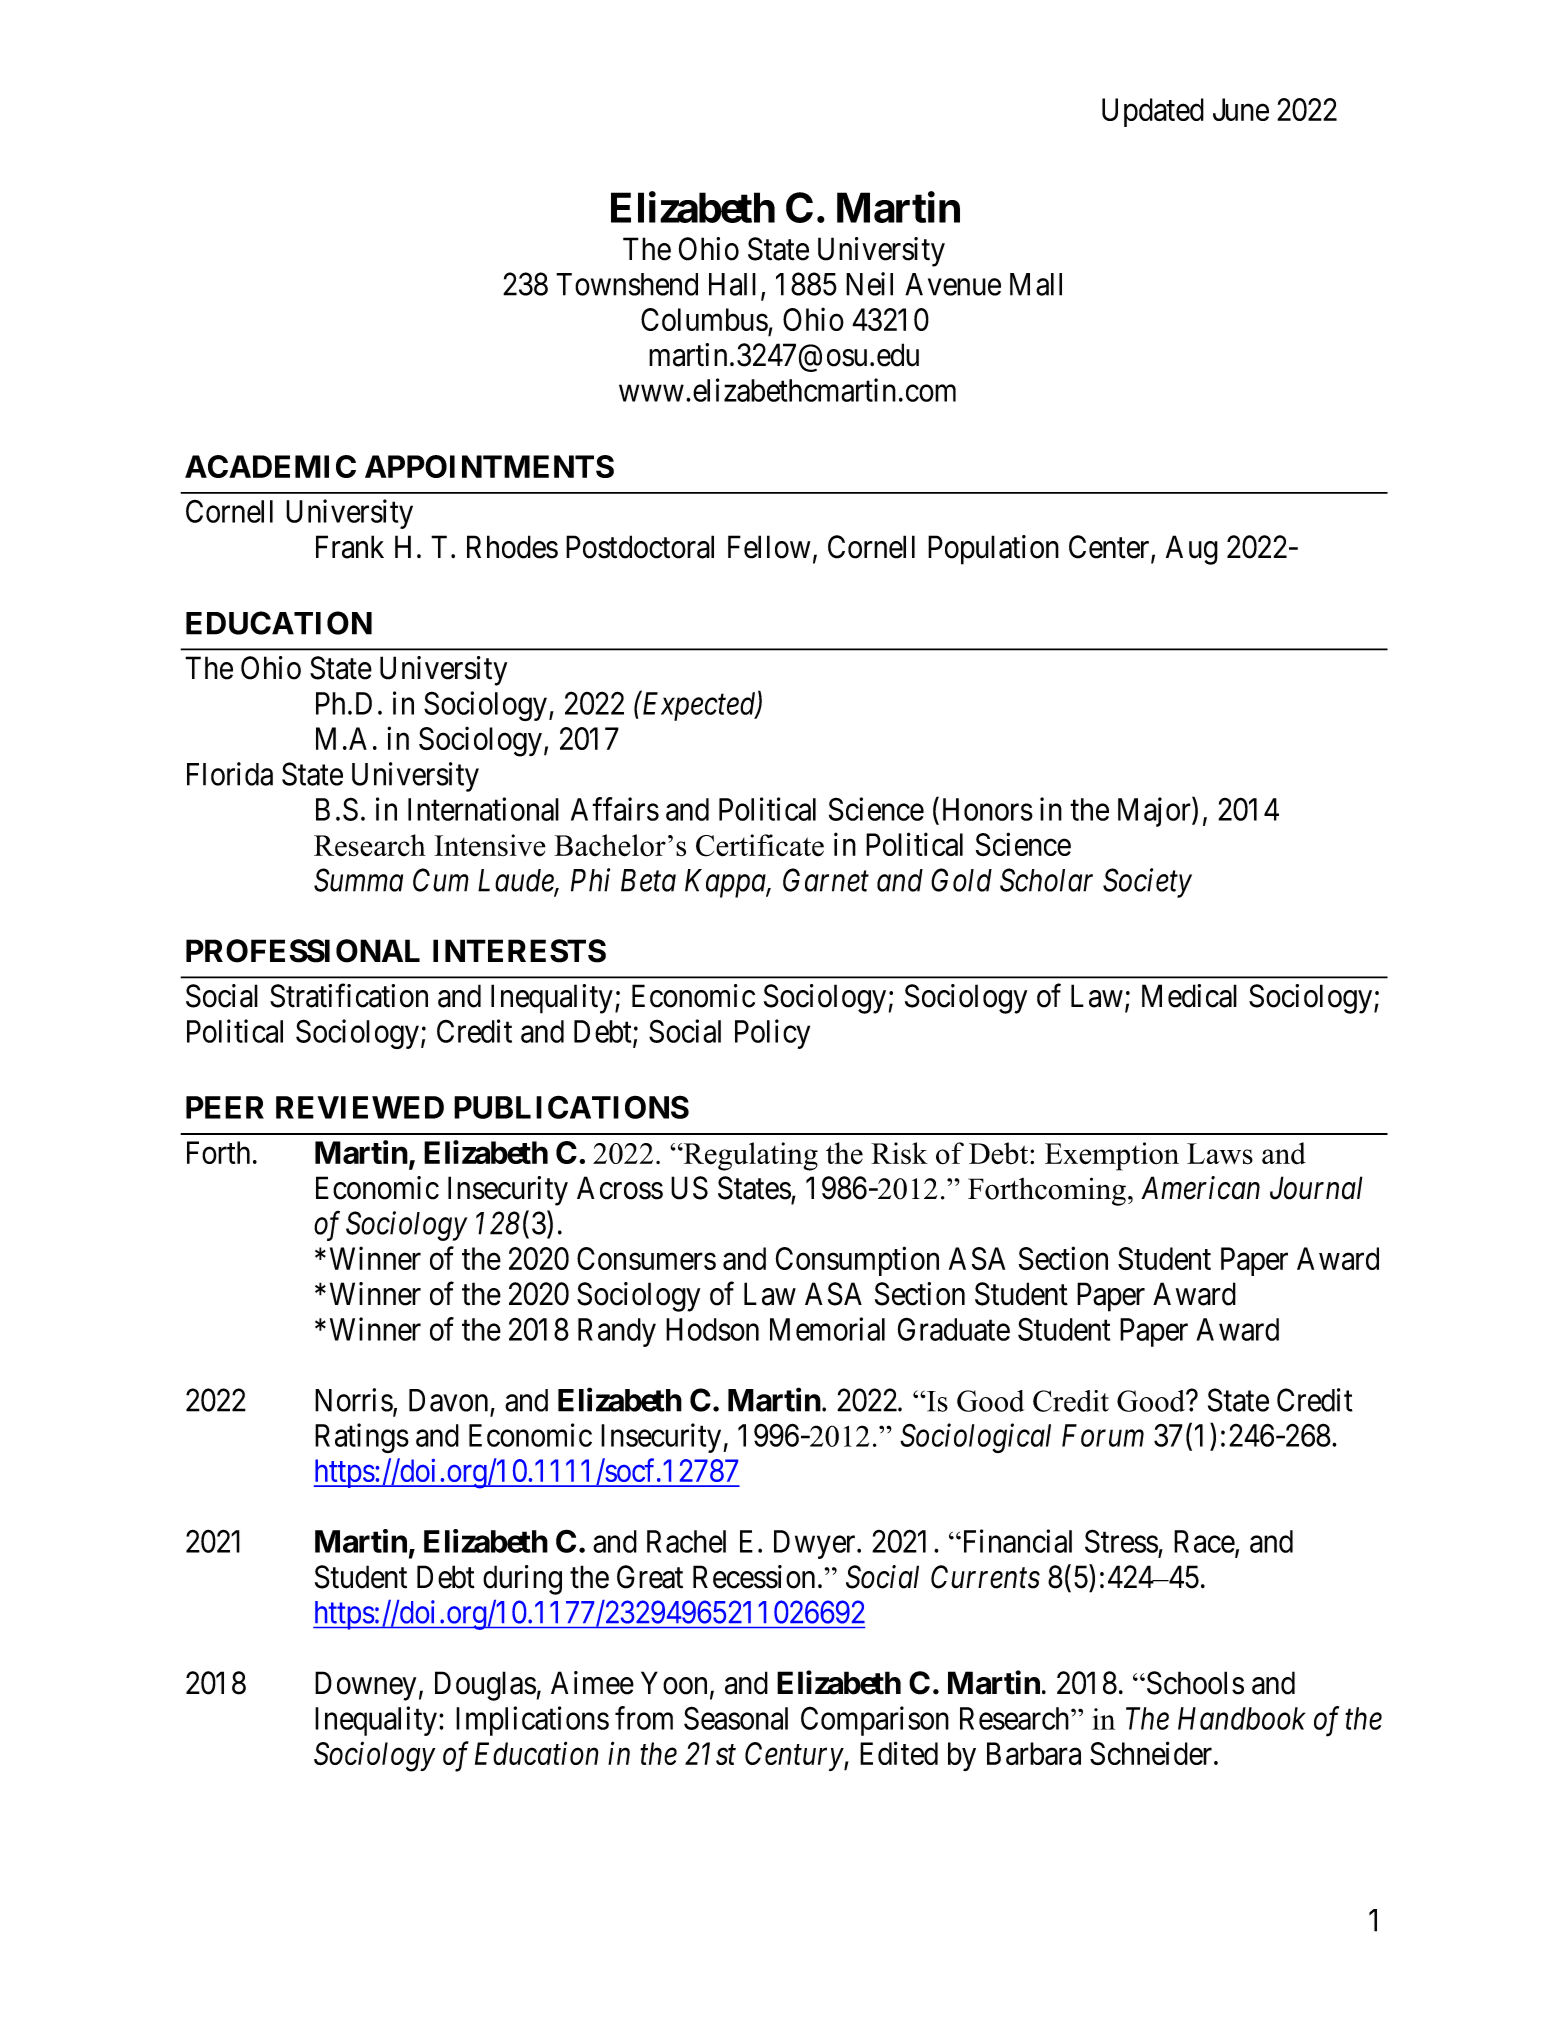  What do you see at coordinates (769, 547) in the page?
I see `Fellow` at bounding box center [769, 547].
